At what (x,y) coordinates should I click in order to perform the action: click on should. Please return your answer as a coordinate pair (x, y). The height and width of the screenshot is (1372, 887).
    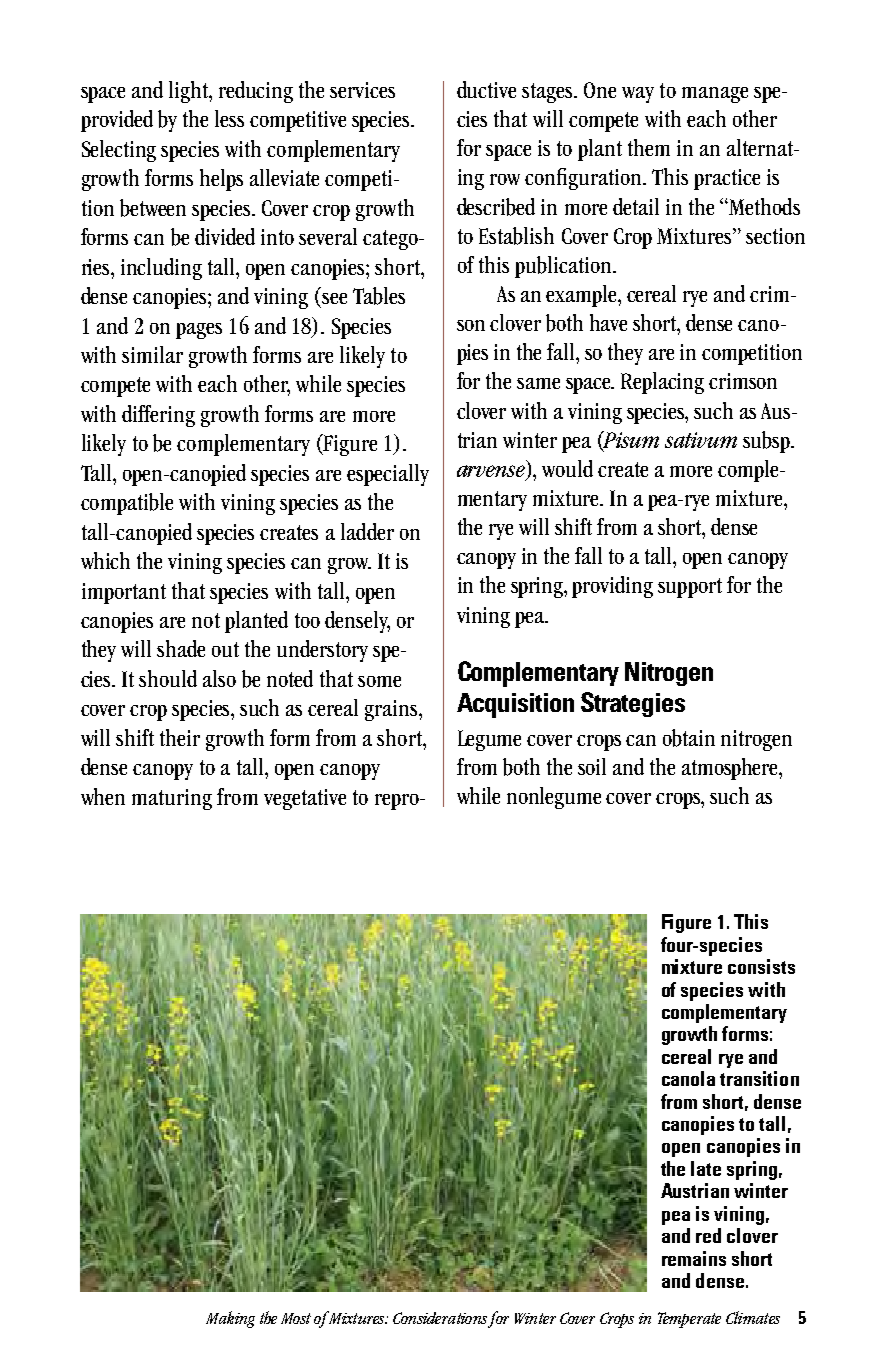
    Looking at the image, I should click on (168, 678).
